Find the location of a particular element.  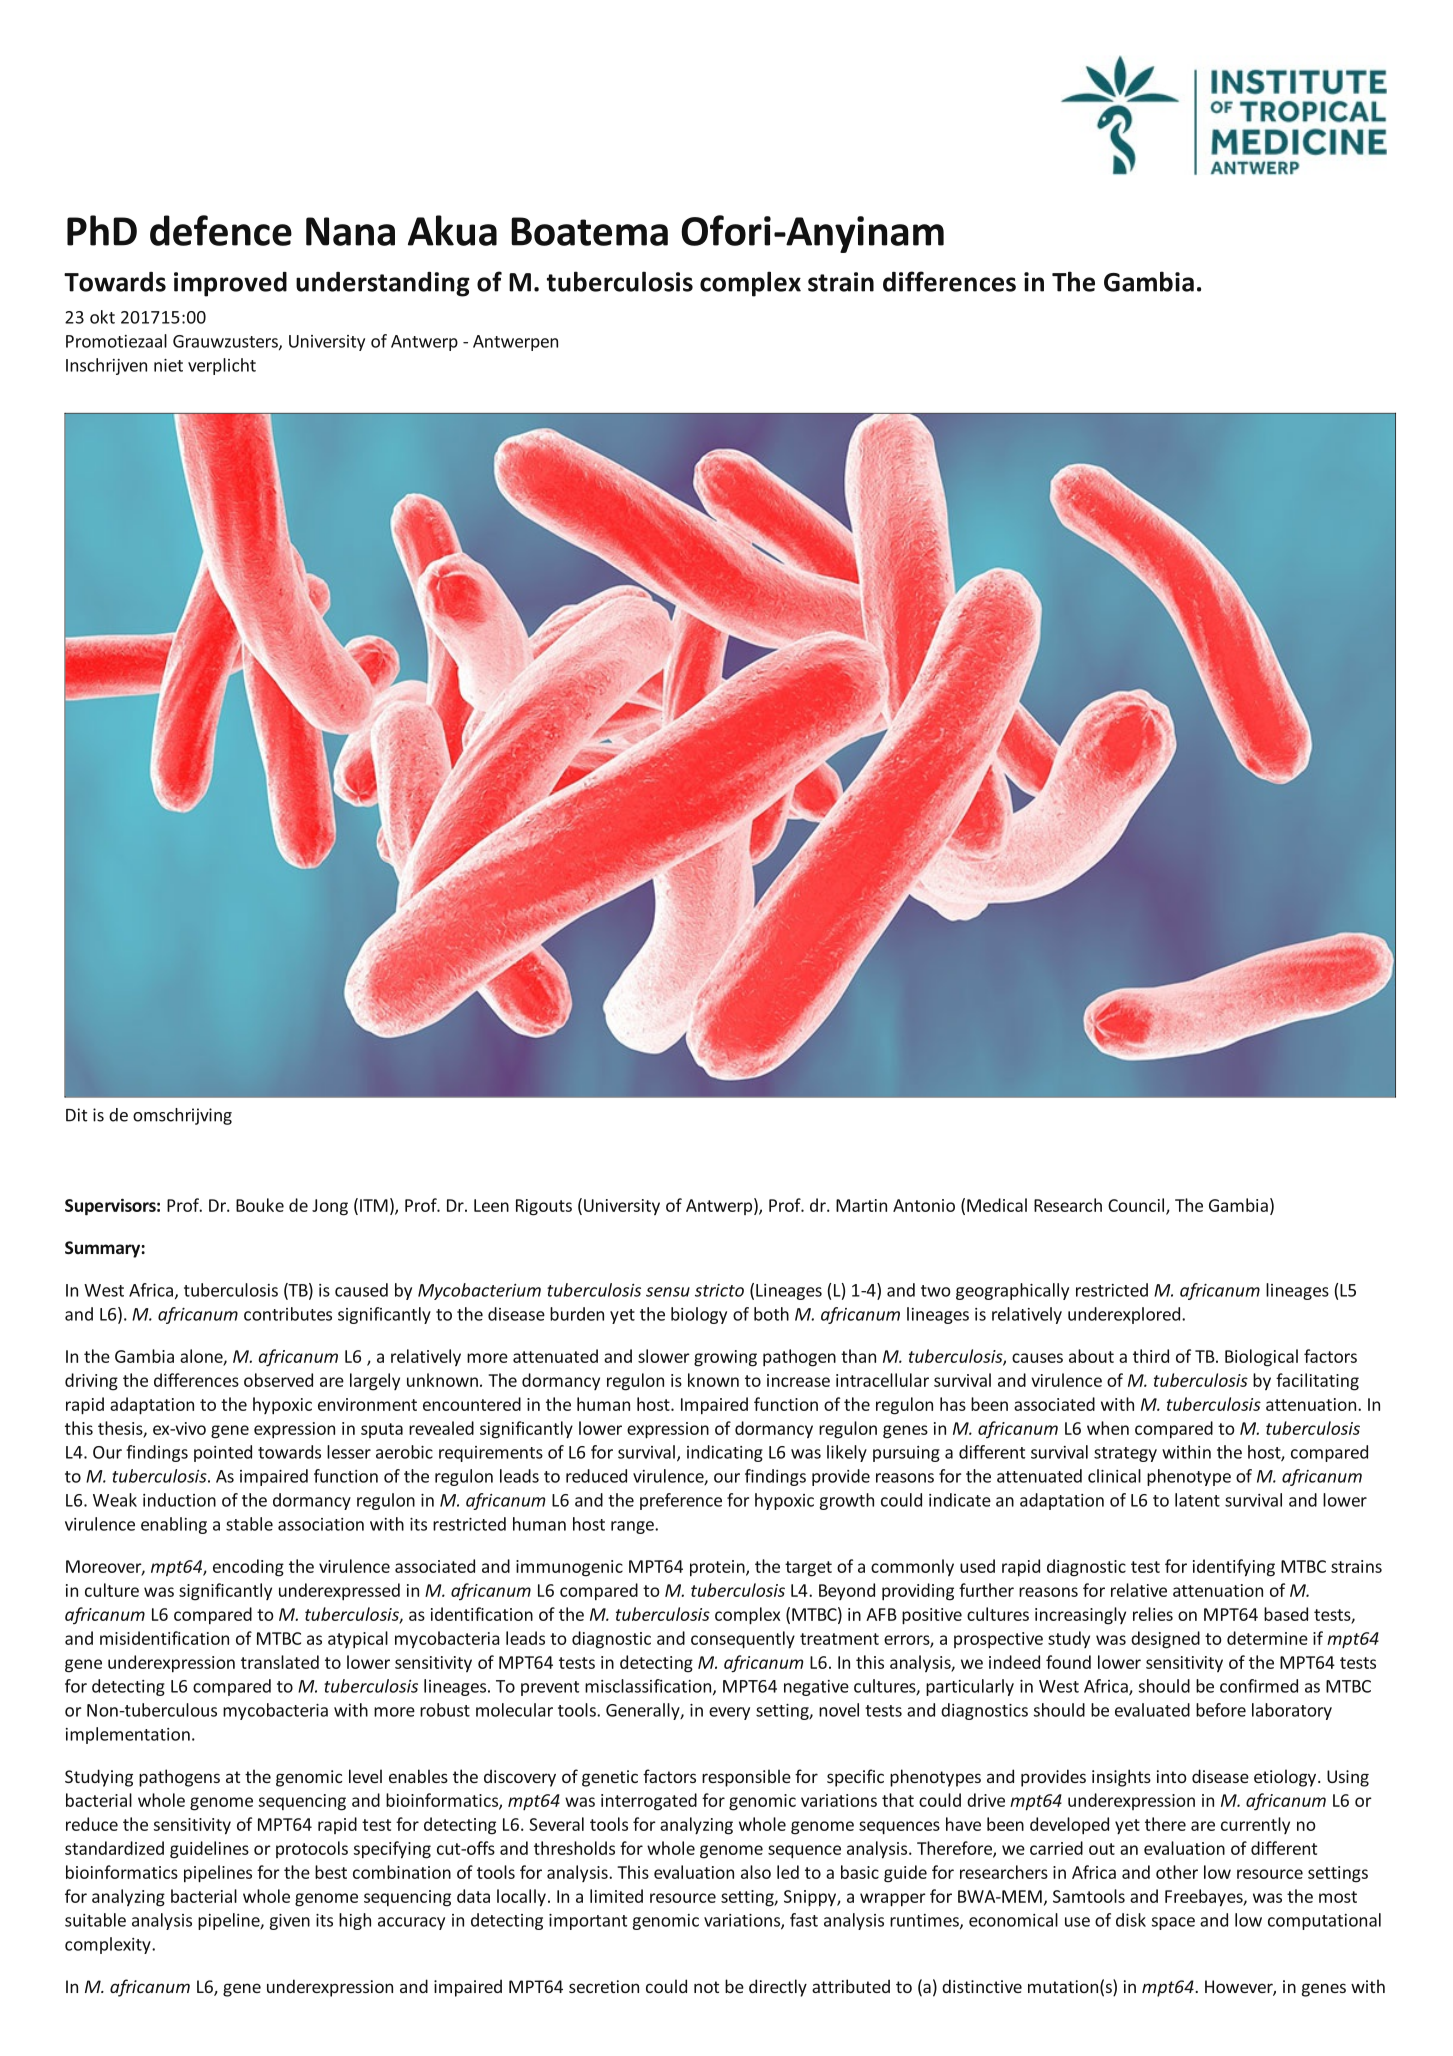

directly is located at coordinates (778, 1988).
